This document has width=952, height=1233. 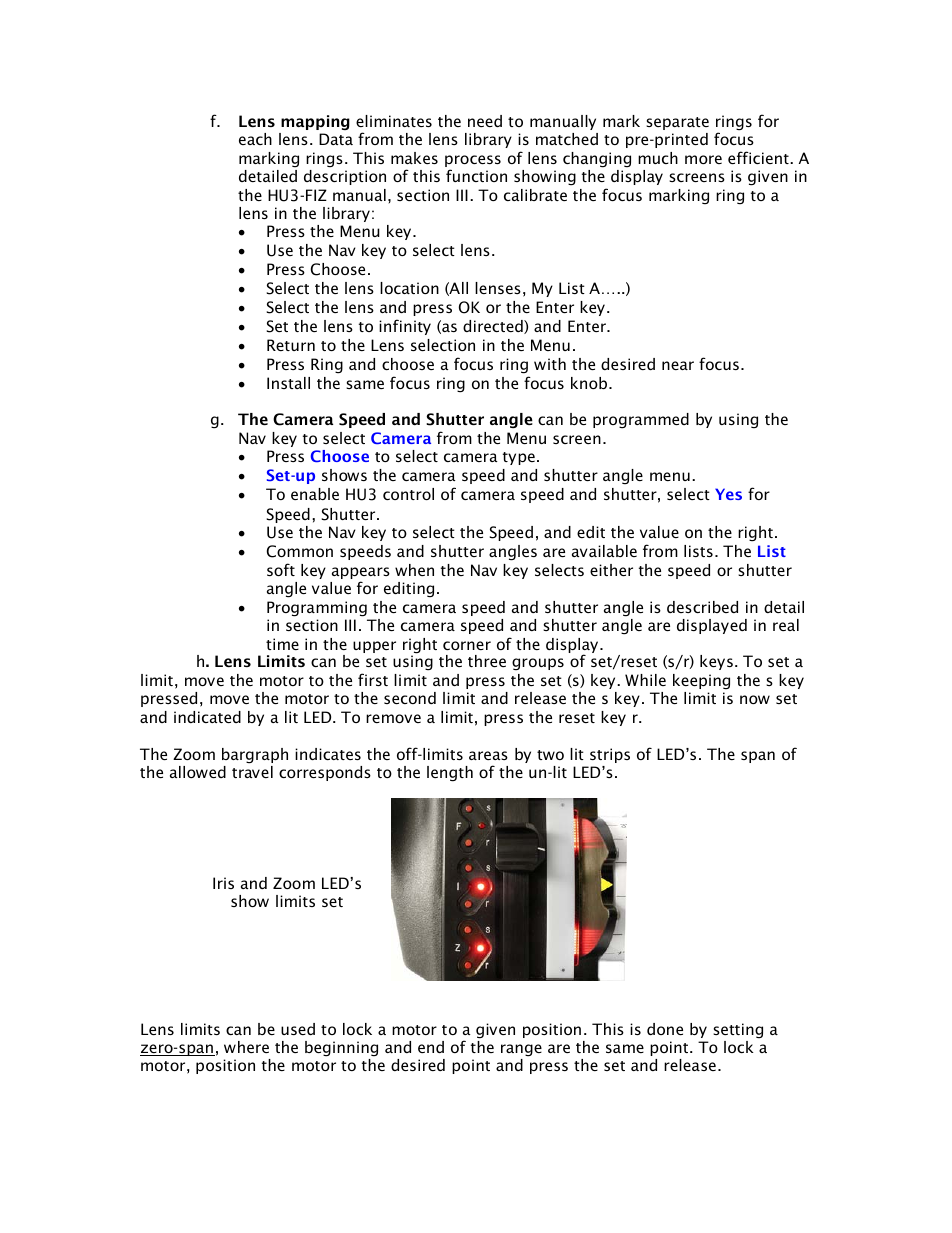 I want to click on more, so click(x=703, y=159).
